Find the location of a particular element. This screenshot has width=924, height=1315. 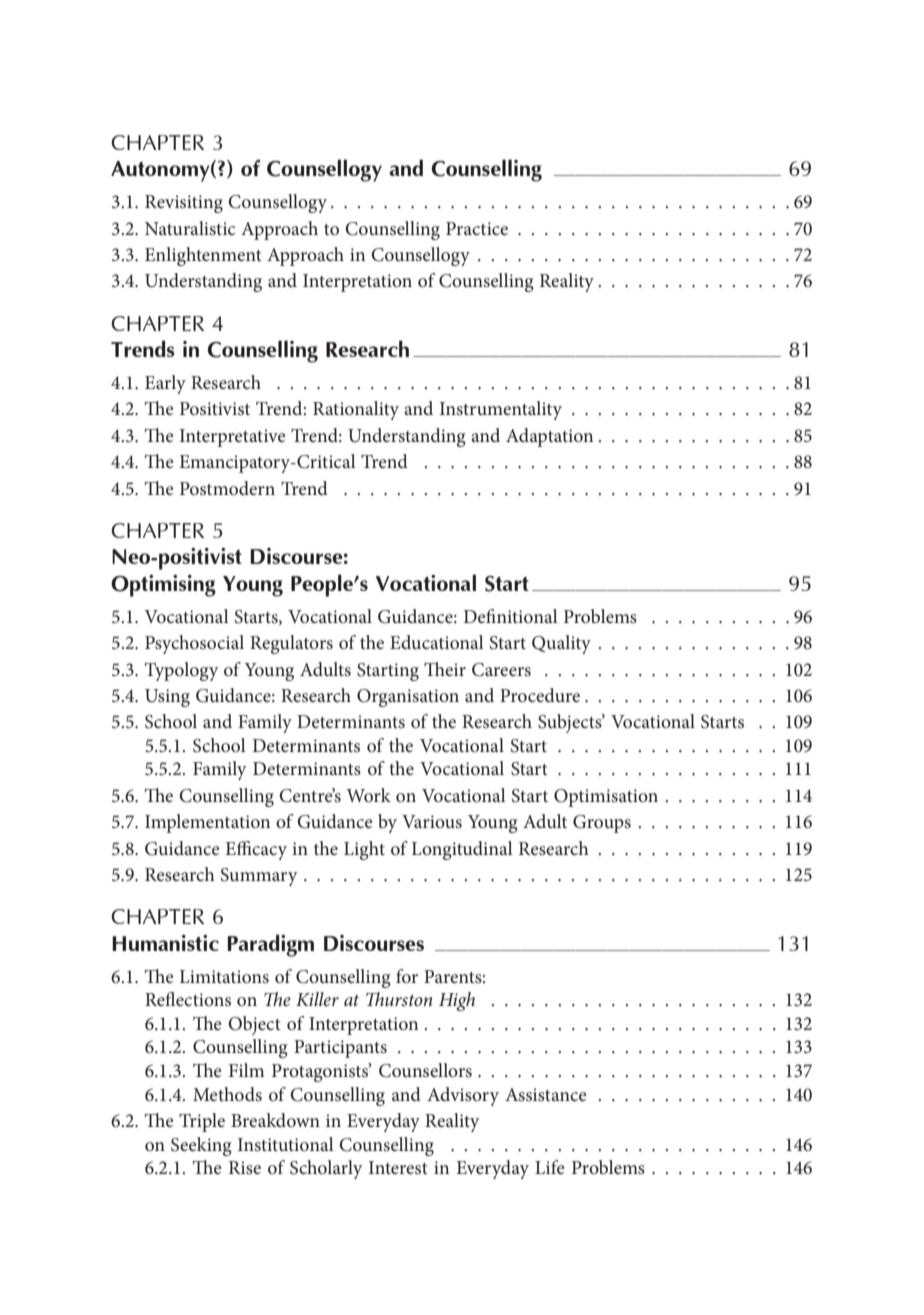

Instrumentality is located at coordinates (501, 410).
